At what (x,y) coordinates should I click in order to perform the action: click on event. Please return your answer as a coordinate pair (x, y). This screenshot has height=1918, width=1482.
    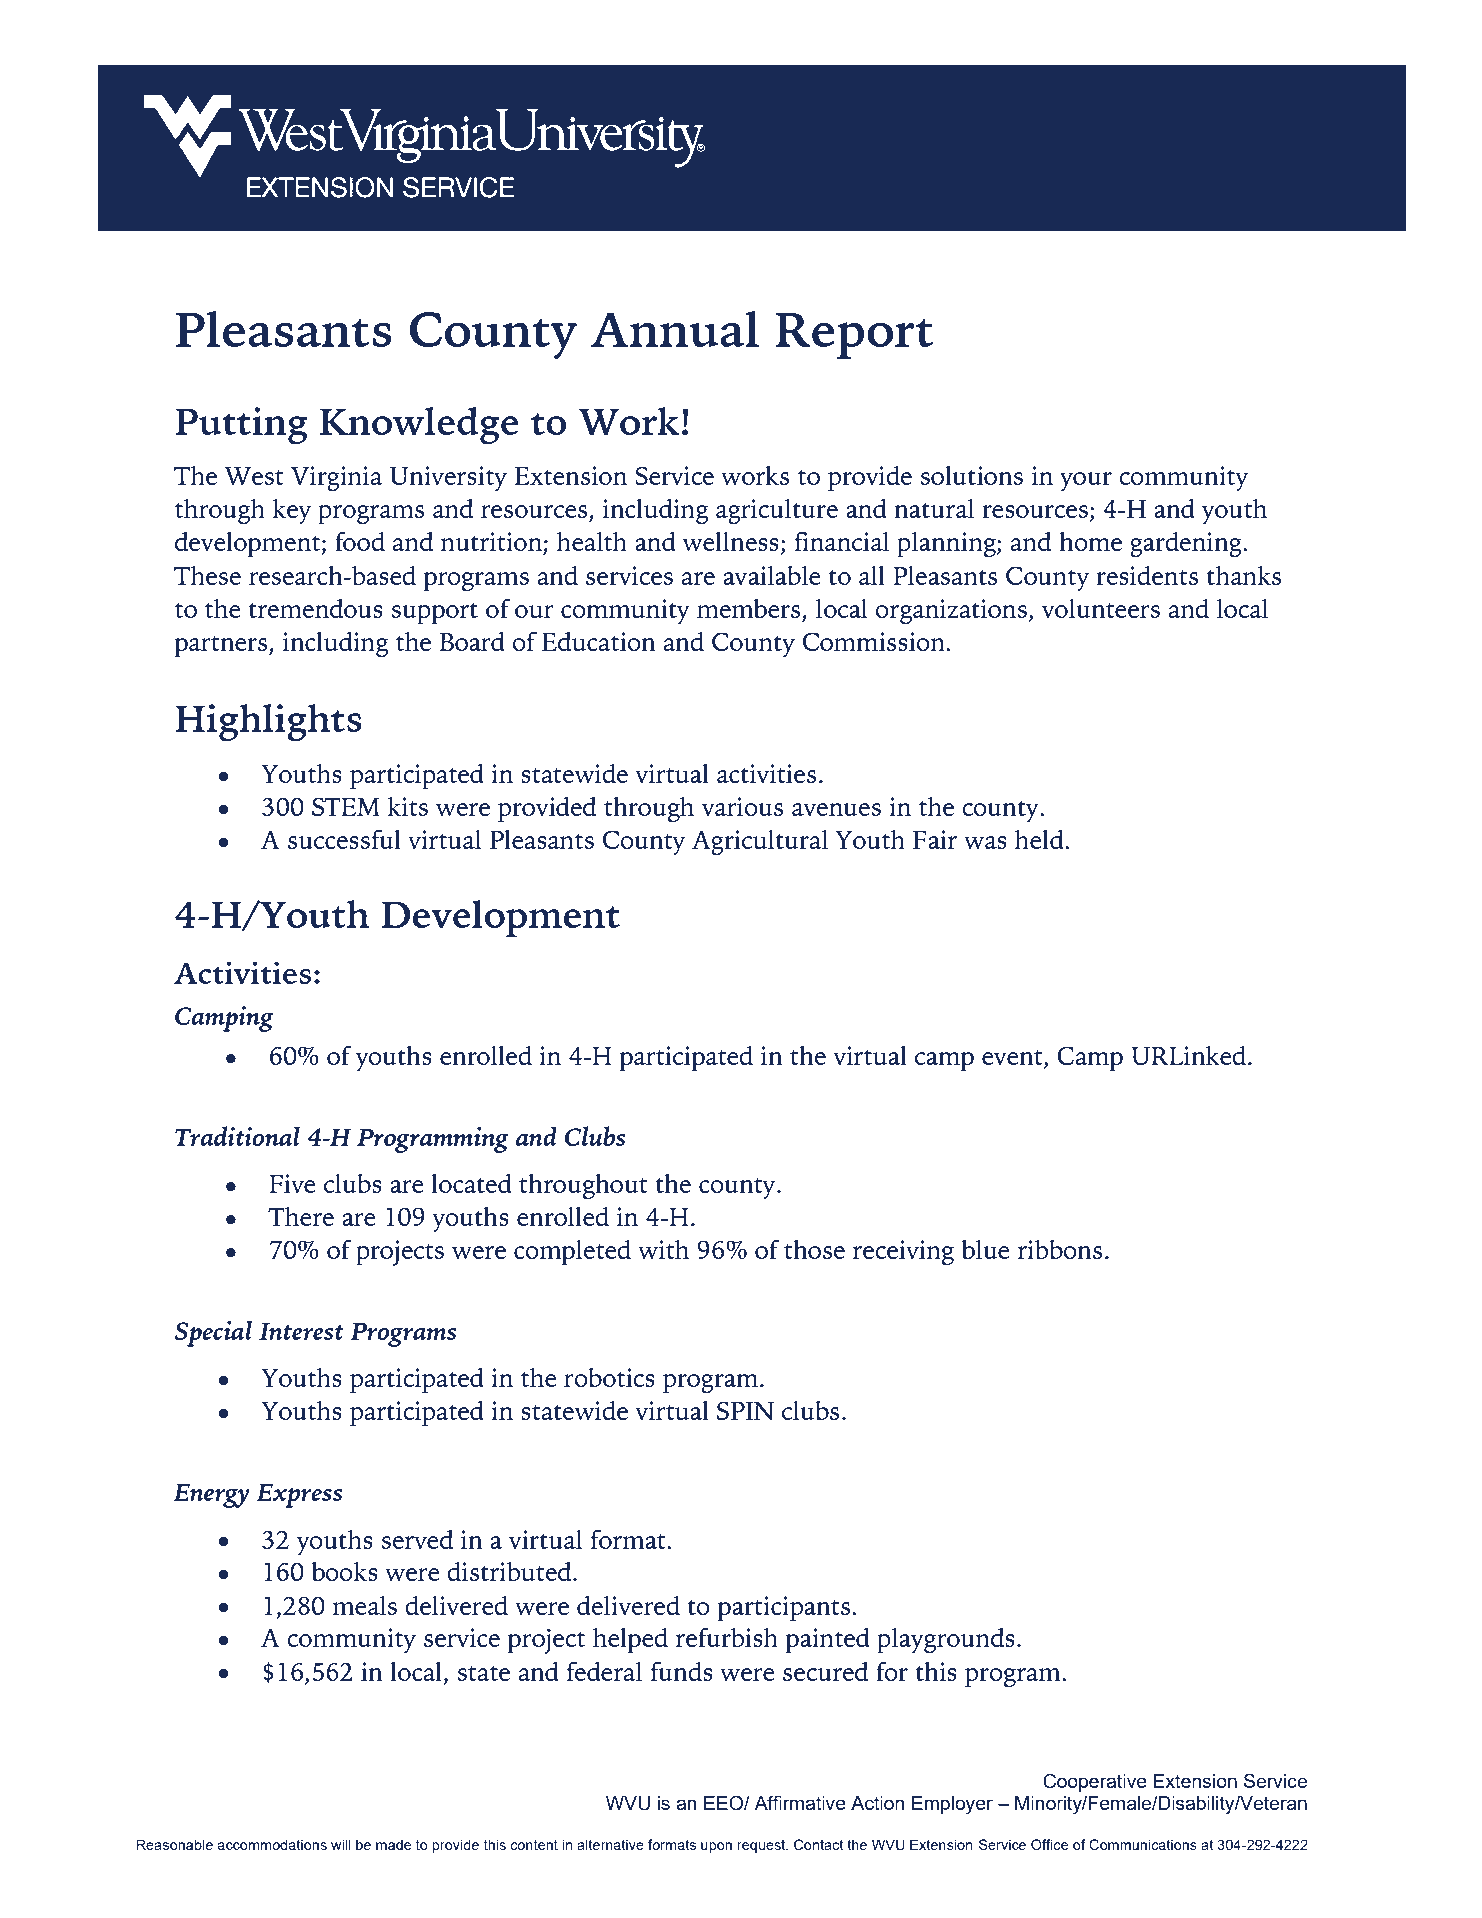
    Looking at the image, I should click on (1013, 1059).
